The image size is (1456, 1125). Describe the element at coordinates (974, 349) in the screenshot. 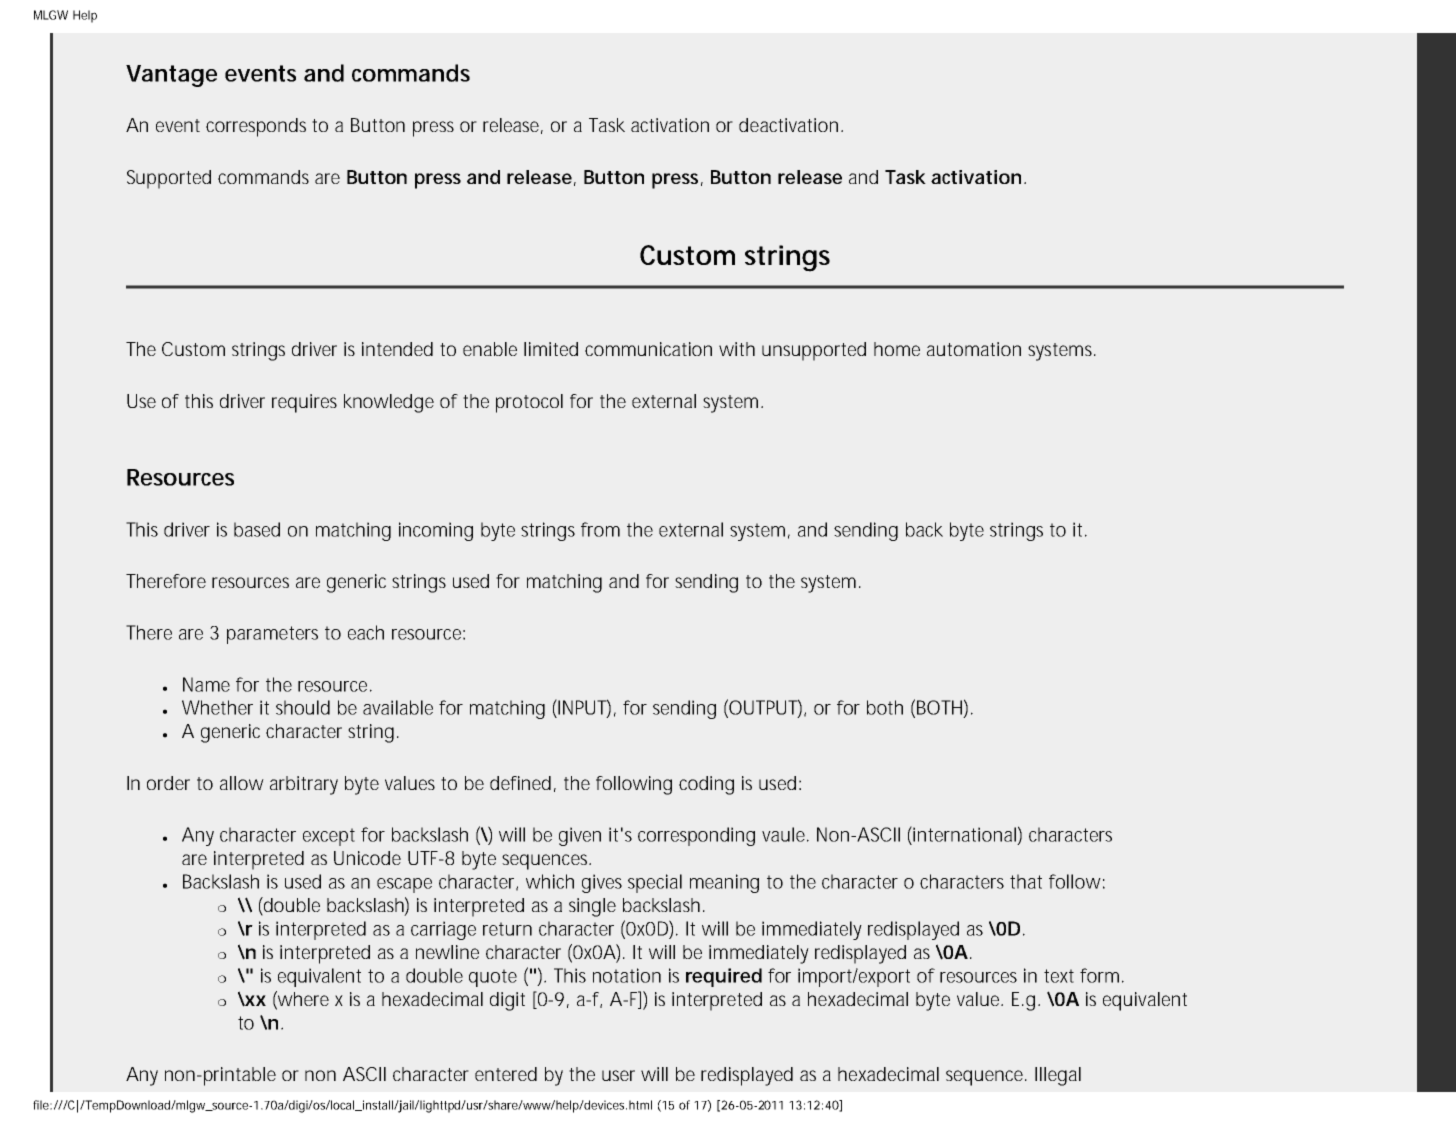

I see `automation` at that location.
